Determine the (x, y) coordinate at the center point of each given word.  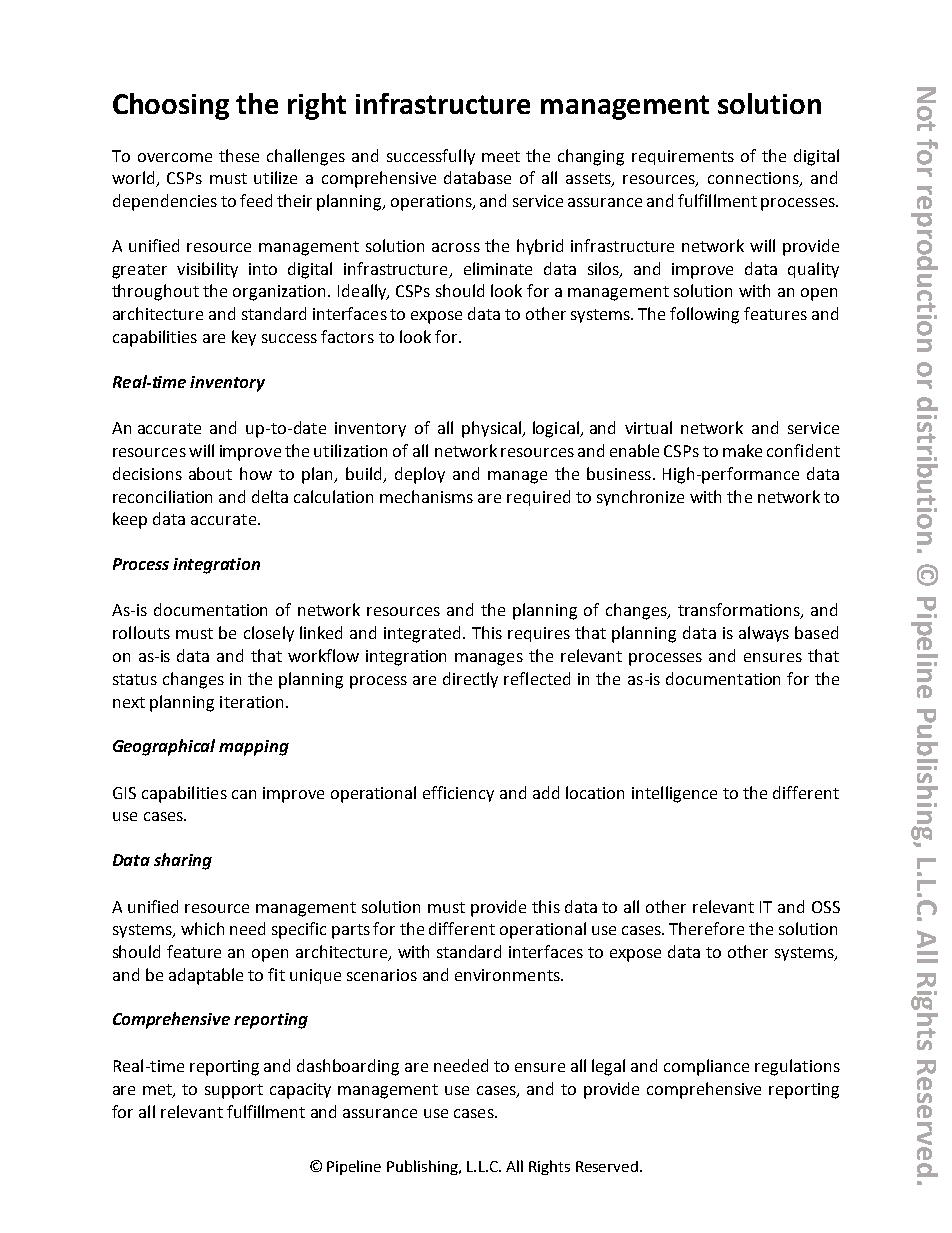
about (210, 473)
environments (508, 975)
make (742, 450)
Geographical (164, 747)
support (234, 1091)
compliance (706, 1067)
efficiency (458, 794)
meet (501, 156)
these (239, 155)
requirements (683, 157)
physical (492, 429)
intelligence (674, 794)
